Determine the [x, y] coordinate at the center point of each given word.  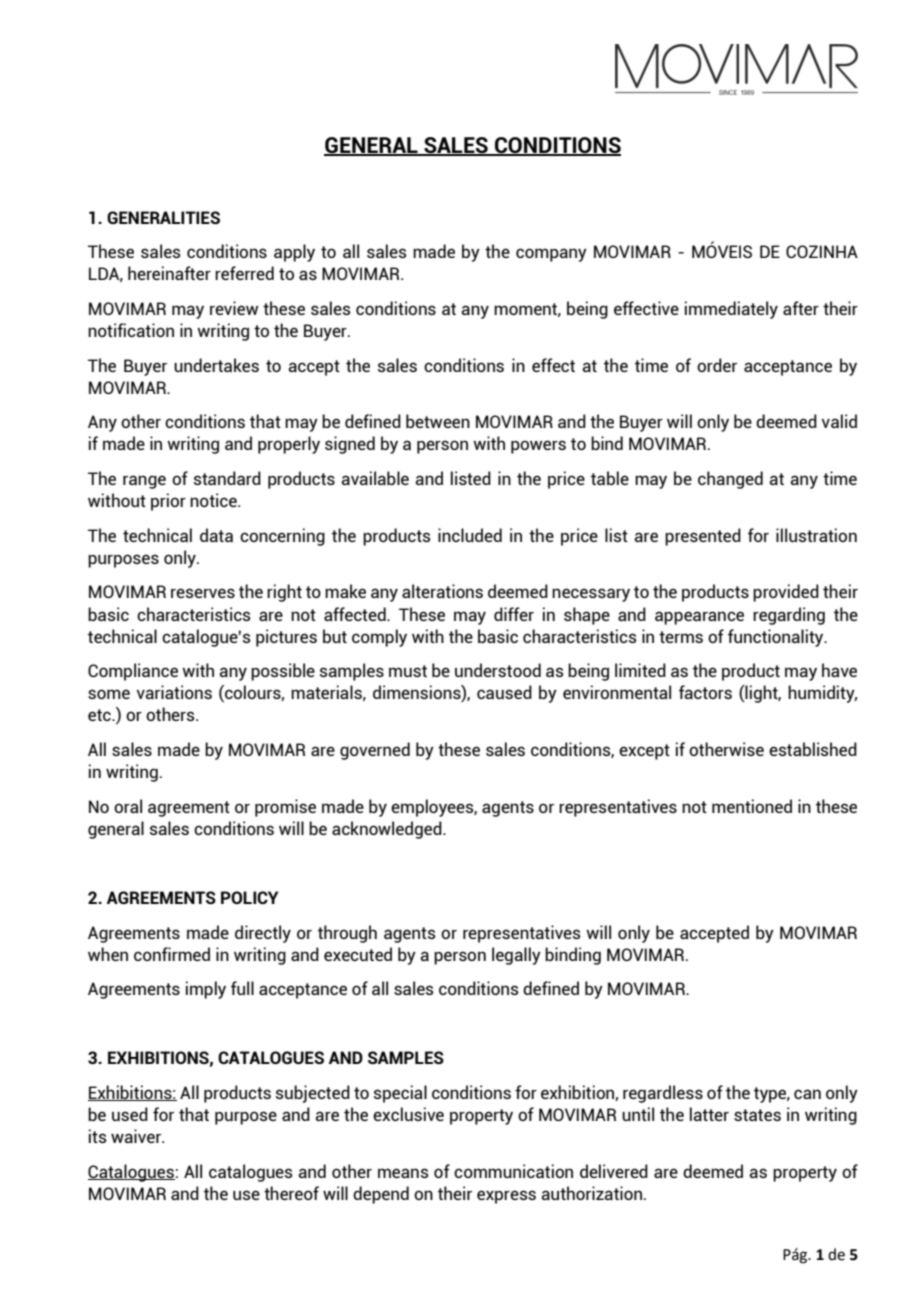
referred [244, 273]
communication [513, 1171]
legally [516, 956]
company [551, 255]
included [470, 535]
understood [498, 670]
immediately [731, 310]
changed [730, 480]
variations [174, 692]
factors [705, 692]
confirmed [172, 954]
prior [168, 502]
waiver [137, 1136]
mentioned [752, 806]
